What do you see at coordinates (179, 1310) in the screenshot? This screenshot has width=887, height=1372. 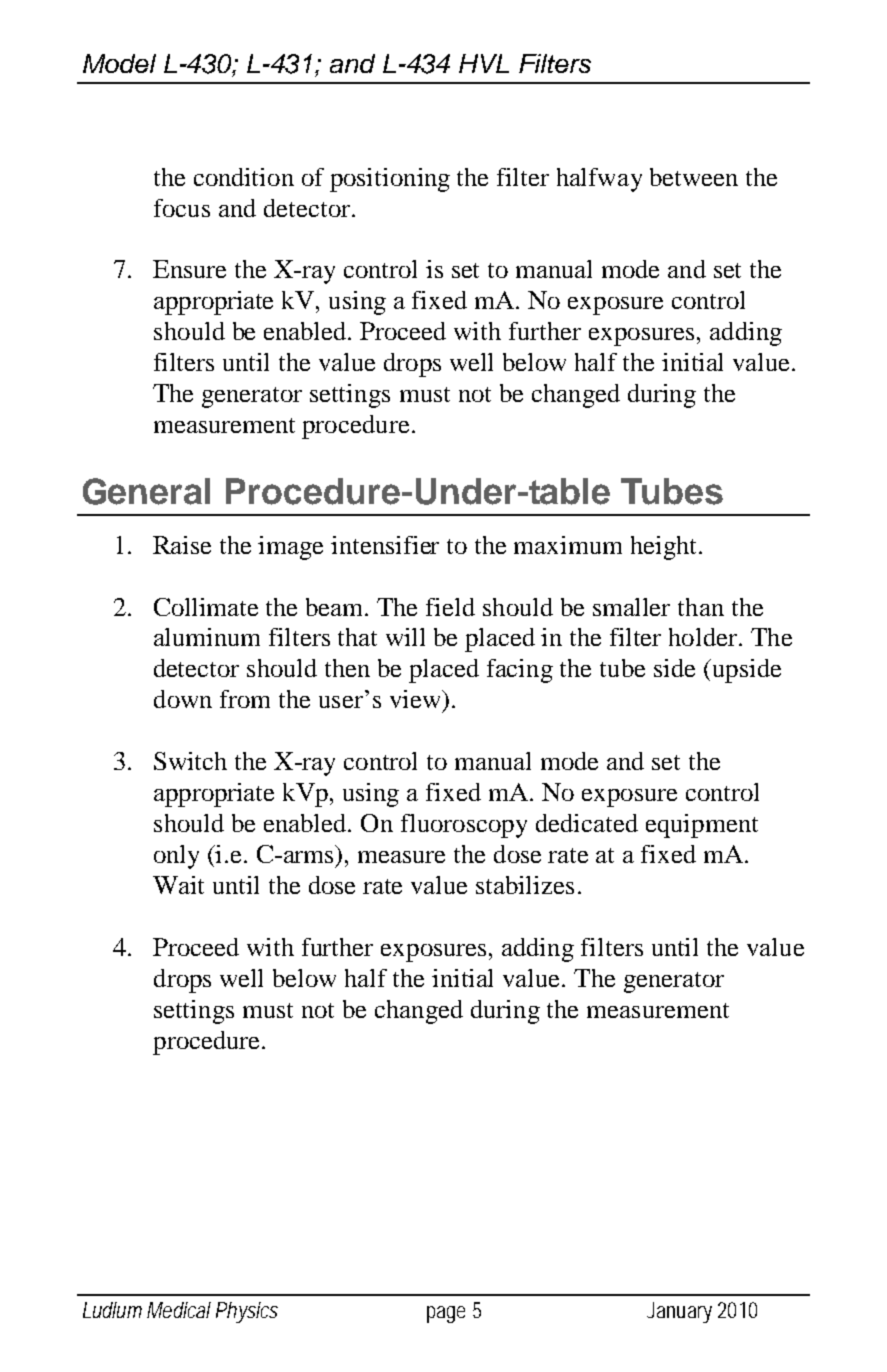 I see `Medical` at bounding box center [179, 1310].
